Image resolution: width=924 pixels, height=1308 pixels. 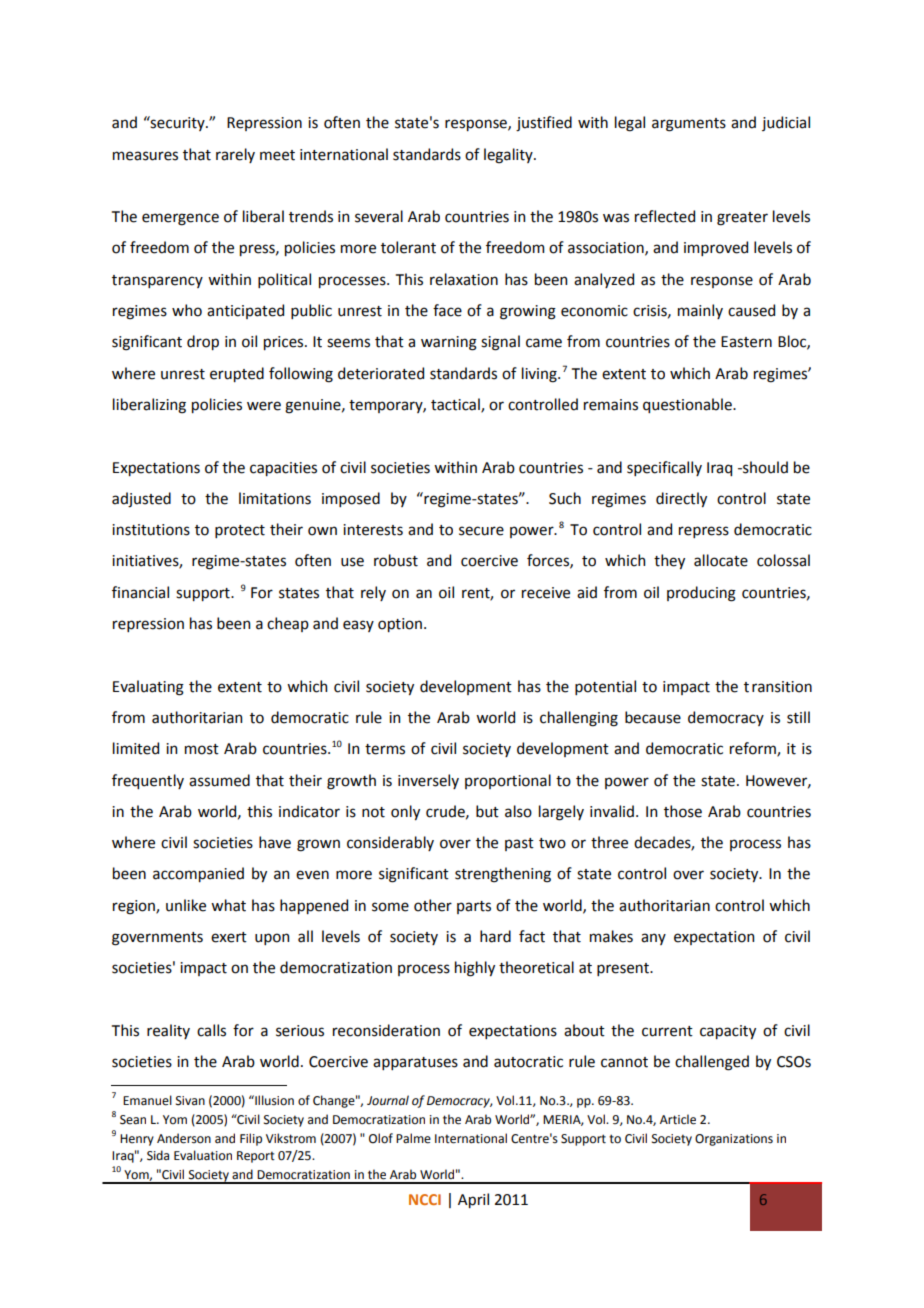 I want to click on justified, so click(x=544, y=124).
